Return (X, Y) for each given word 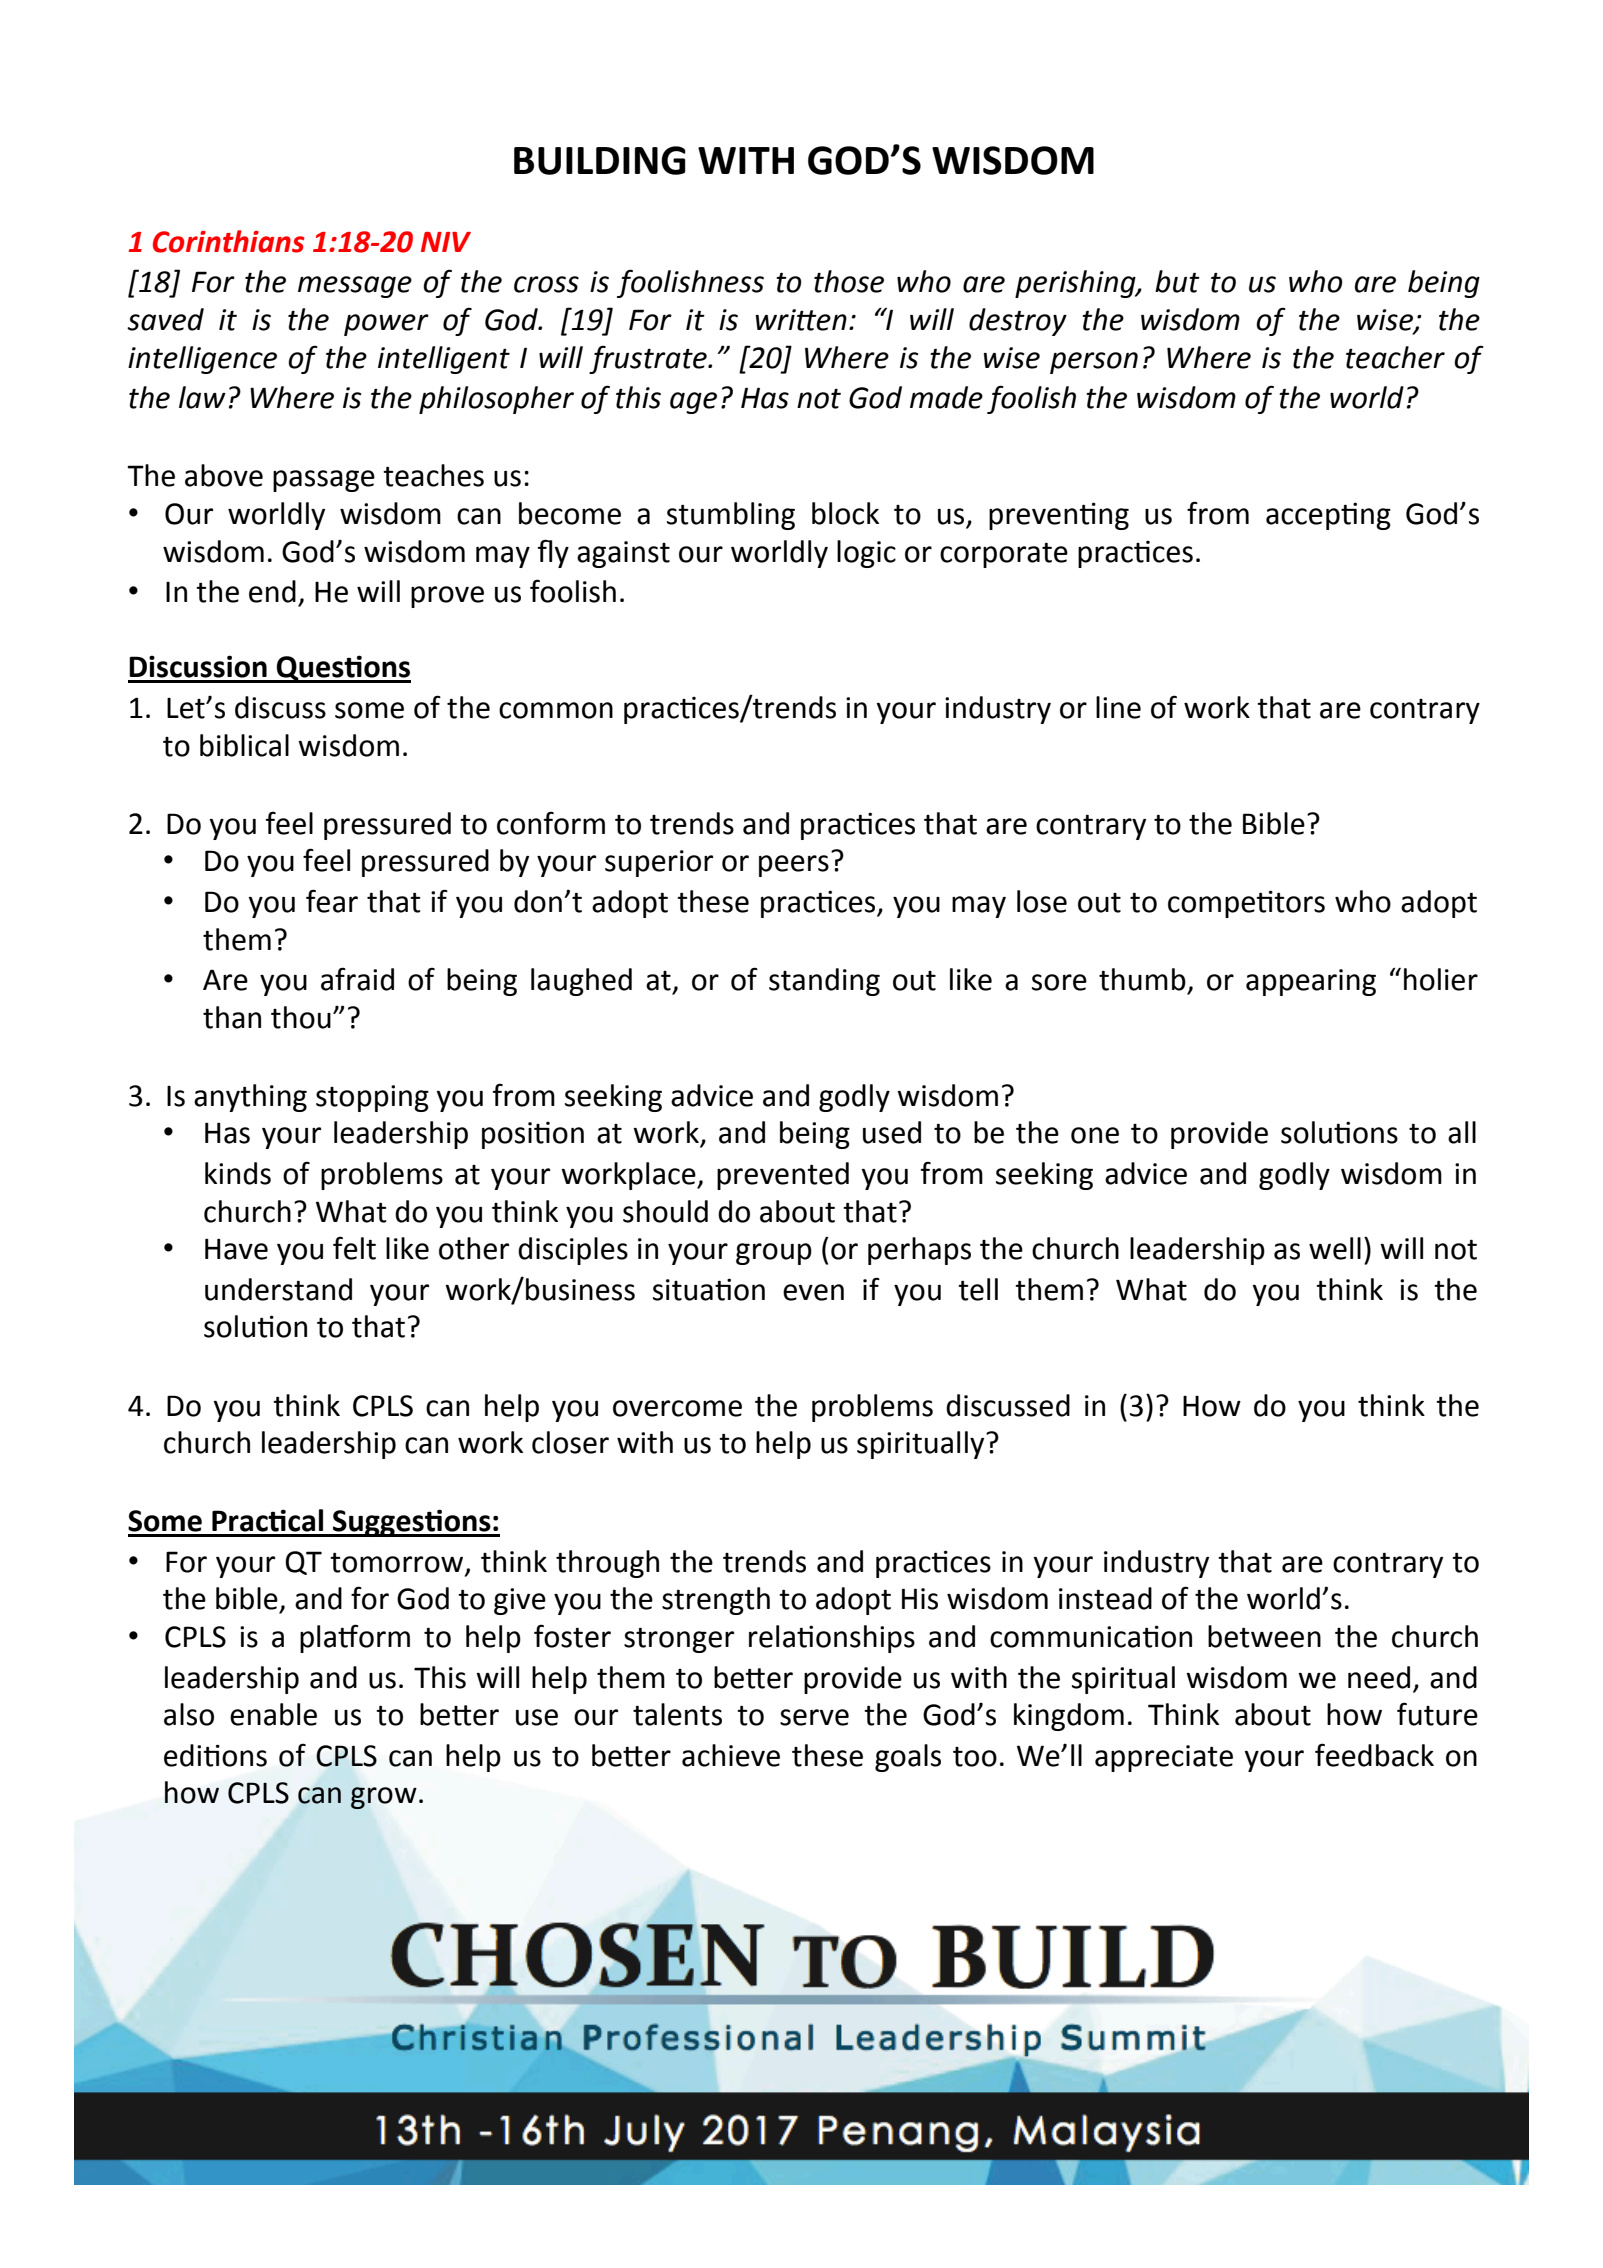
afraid (357, 979)
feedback (1374, 1755)
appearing (1311, 982)
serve (814, 1717)
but (1177, 281)
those (849, 281)
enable (273, 1714)
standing (824, 982)
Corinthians (228, 241)
